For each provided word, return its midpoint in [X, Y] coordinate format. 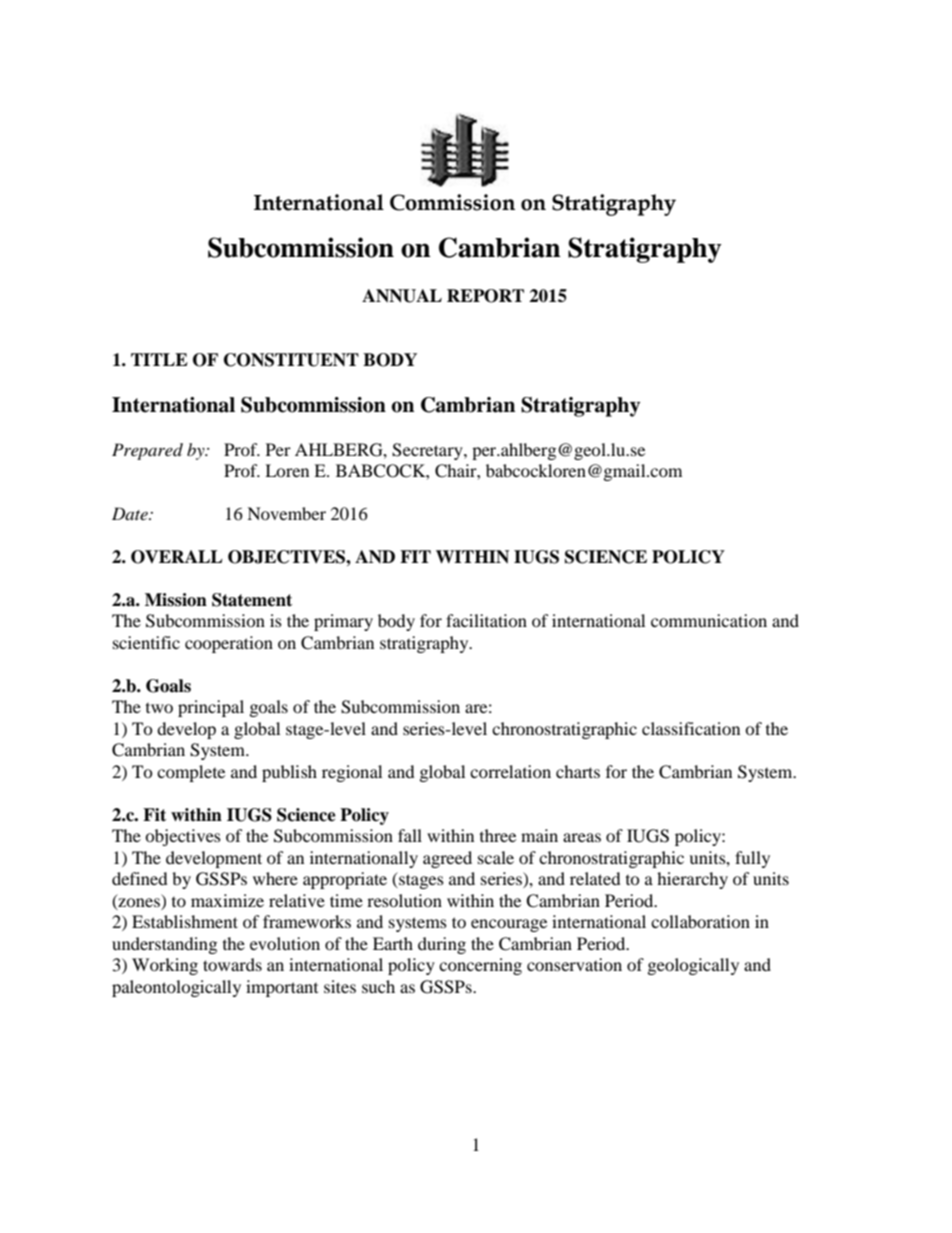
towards [232, 964]
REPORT [485, 296]
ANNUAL [402, 296]
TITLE [159, 359]
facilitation [486, 620]
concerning [480, 966]
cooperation [229, 644]
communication [709, 620]
